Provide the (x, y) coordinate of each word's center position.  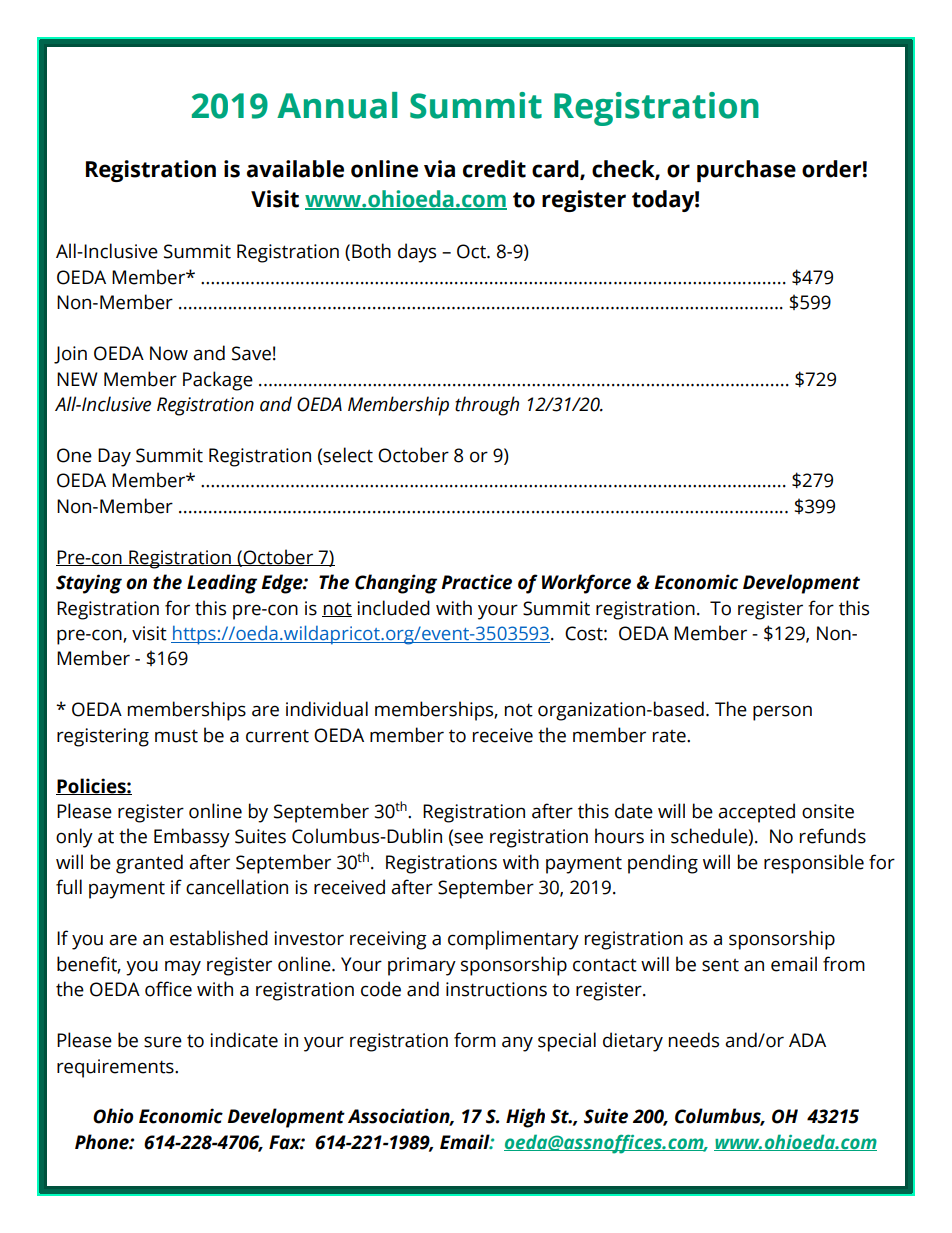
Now (169, 353)
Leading (222, 584)
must (176, 736)
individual (327, 709)
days (417, 253)
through (487, 406)
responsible (814, 864)
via (439, 169)
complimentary (513, 940)
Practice (476, 582)
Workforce (586, 584)
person (782, 713)
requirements (116, 1068)
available (295, 169)
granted (149, 864)
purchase (746, 171)
